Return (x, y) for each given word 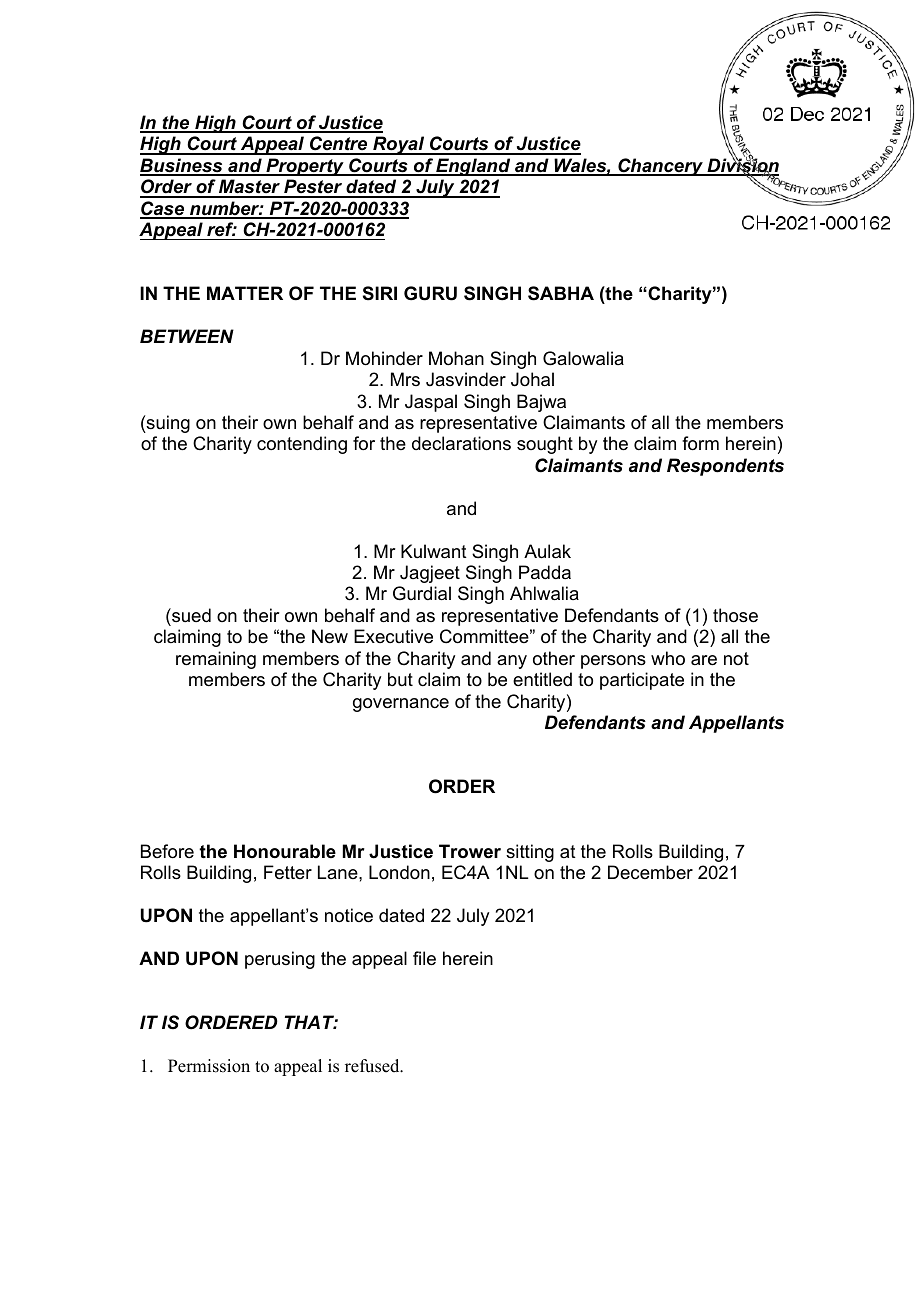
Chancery (660, 167)
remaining (216, 660)
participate (642, 681)
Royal (399, 145)
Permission (209, 1066)
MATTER (245, 293)
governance (401, 705)
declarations (461, 443)
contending (302, 445)
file (424, 958)
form (700, 443)
